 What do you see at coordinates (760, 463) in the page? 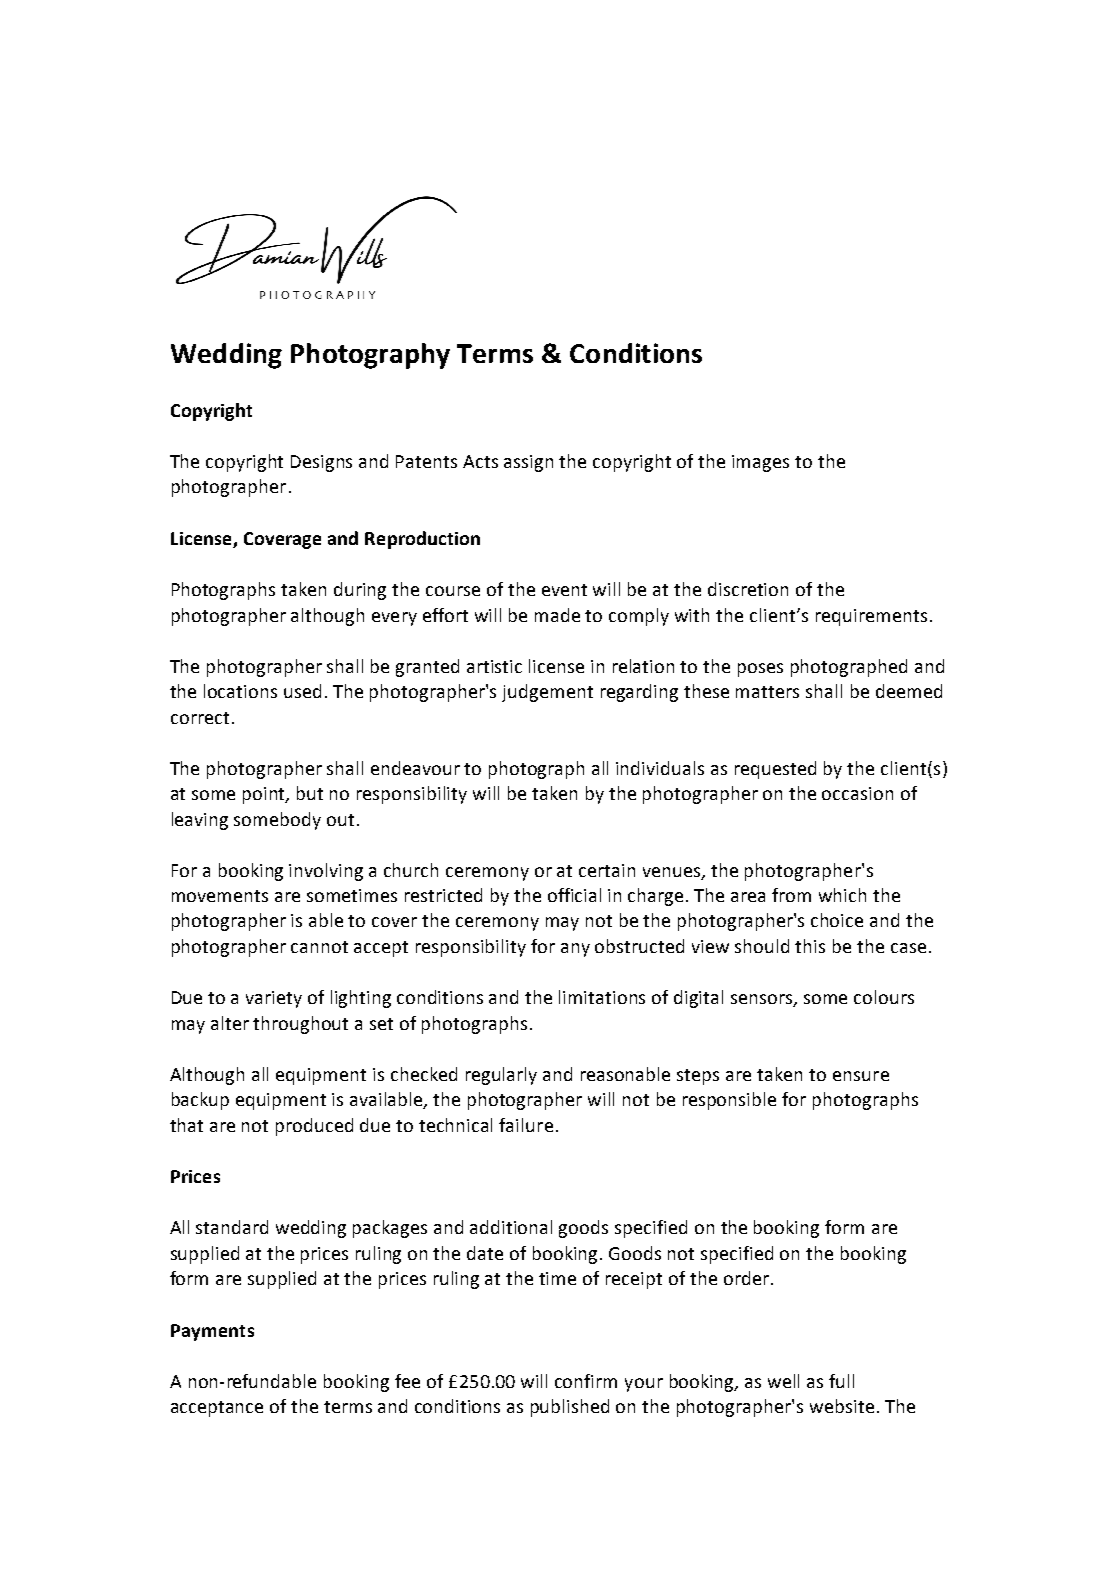
I see `images` at bounding box center [760, 463].
